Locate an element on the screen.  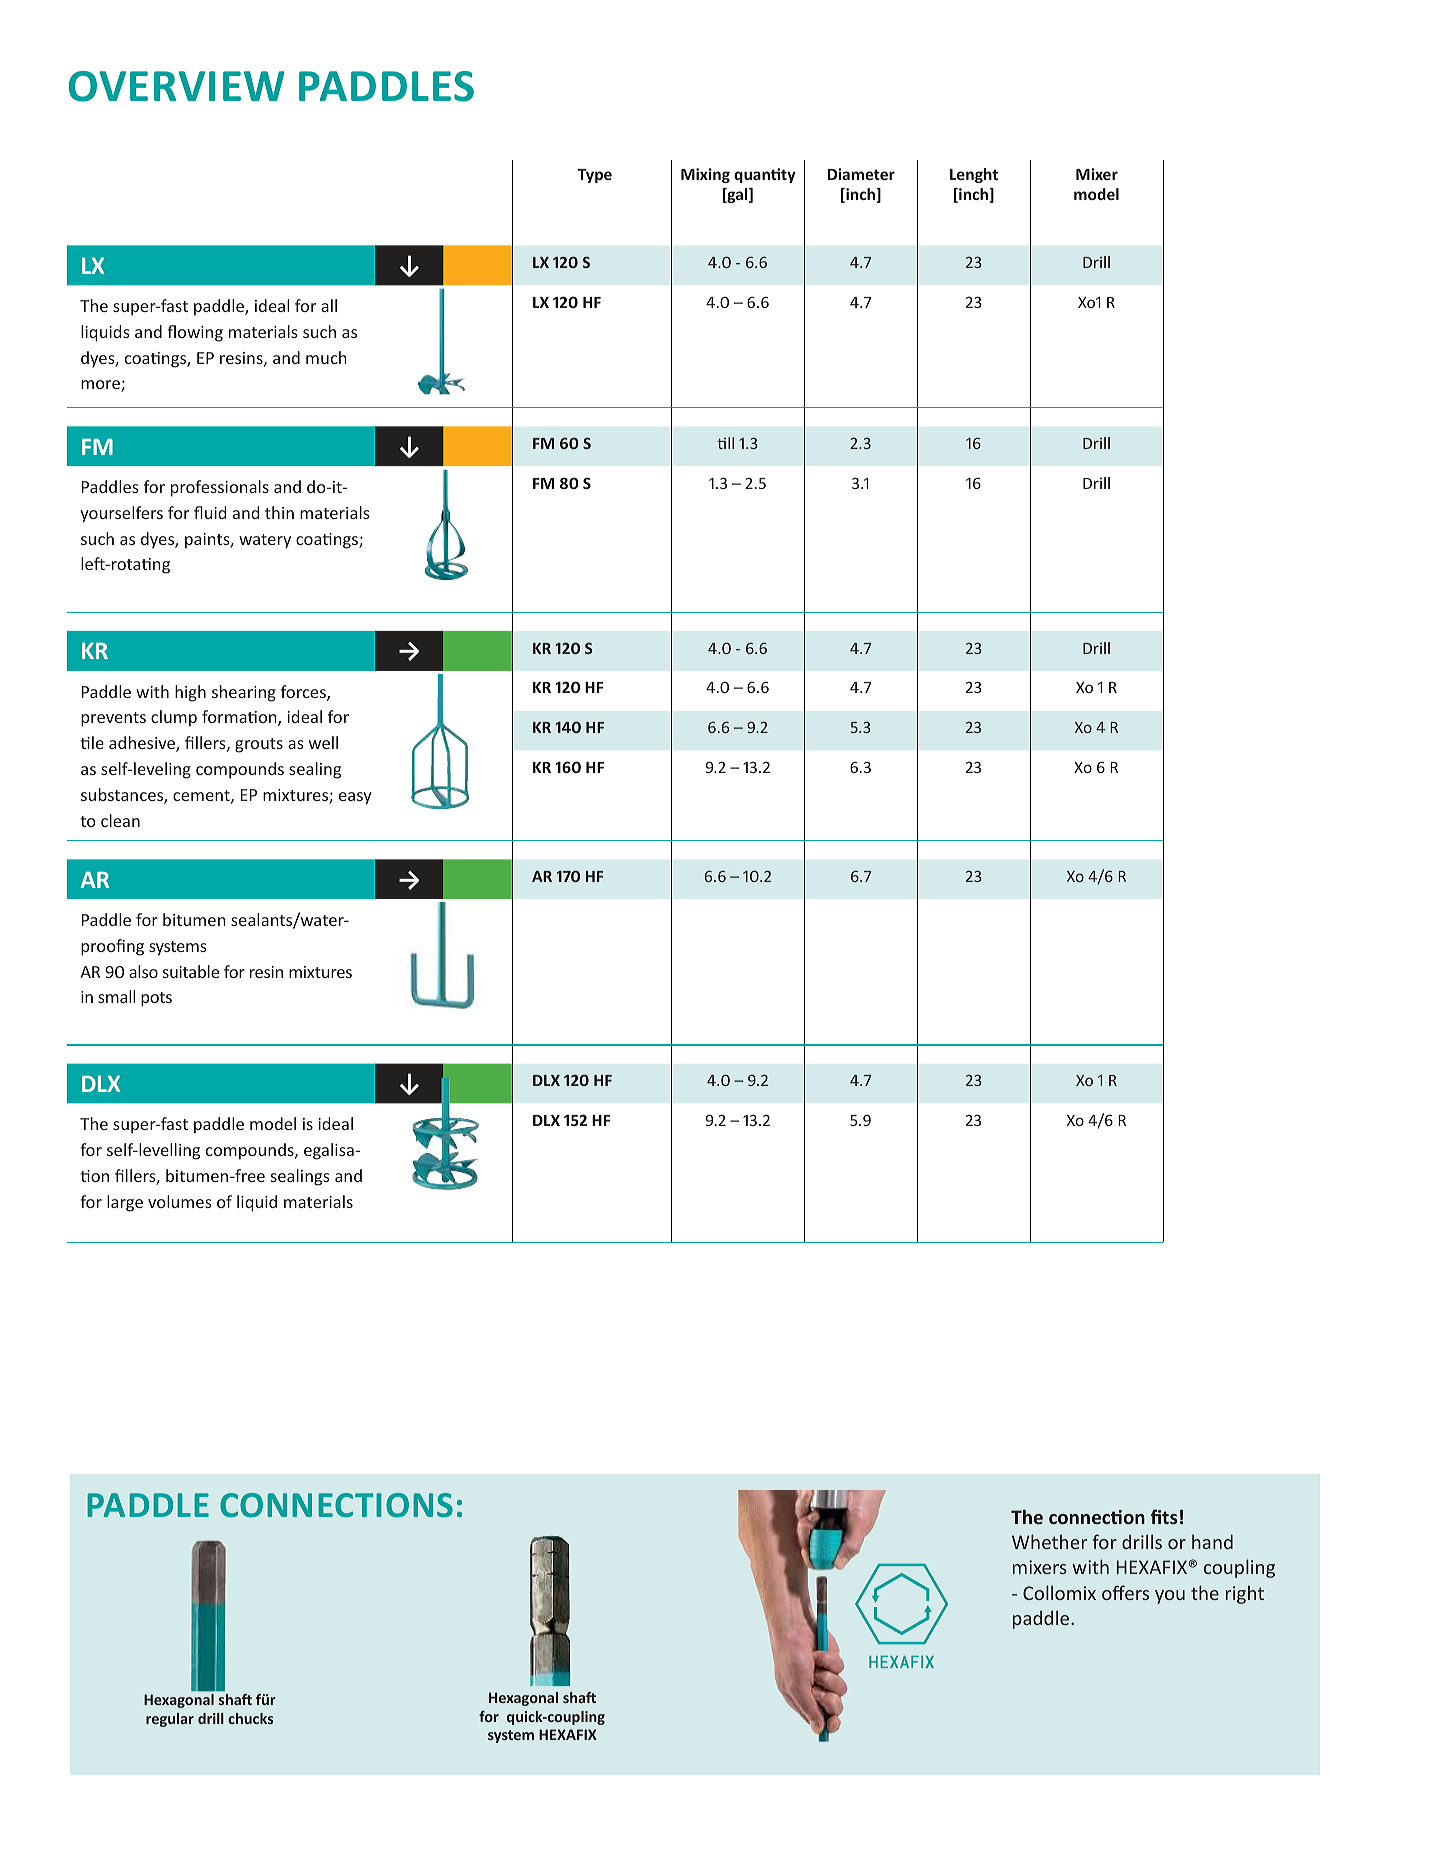
suitable is located at coordinates (191, 971).
